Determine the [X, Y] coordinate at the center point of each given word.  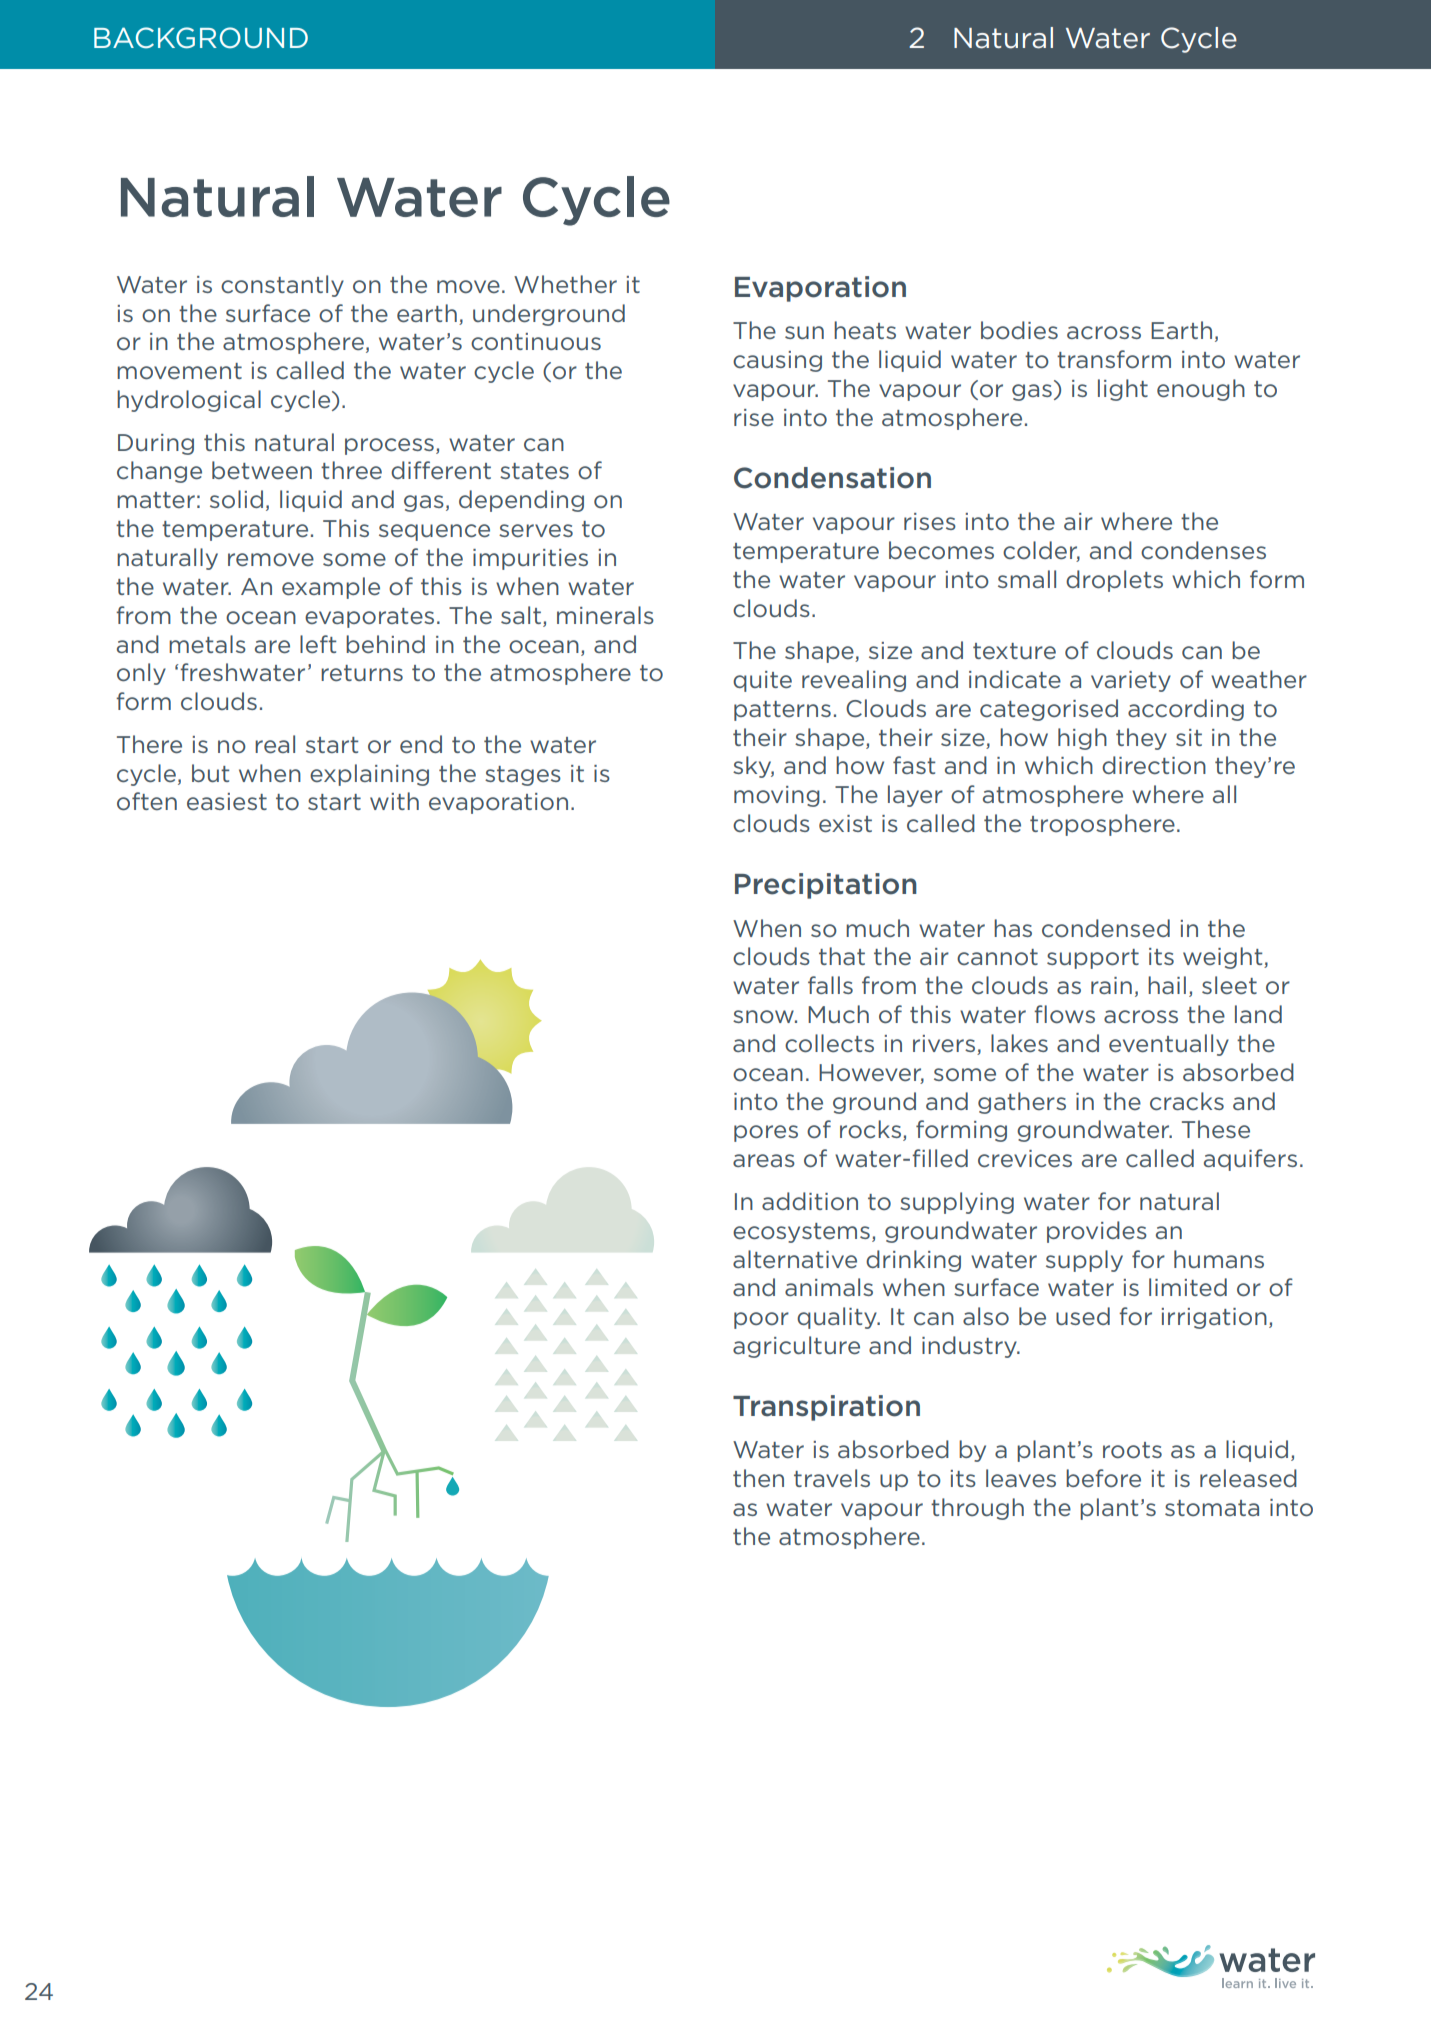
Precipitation [826, 886]
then [758, 1478]
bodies [1019, 330]
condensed [1106, 928]
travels [832, 1478]
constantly [282, 286]
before [1103, 1478]
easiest [227, 802]
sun [804, 332]
